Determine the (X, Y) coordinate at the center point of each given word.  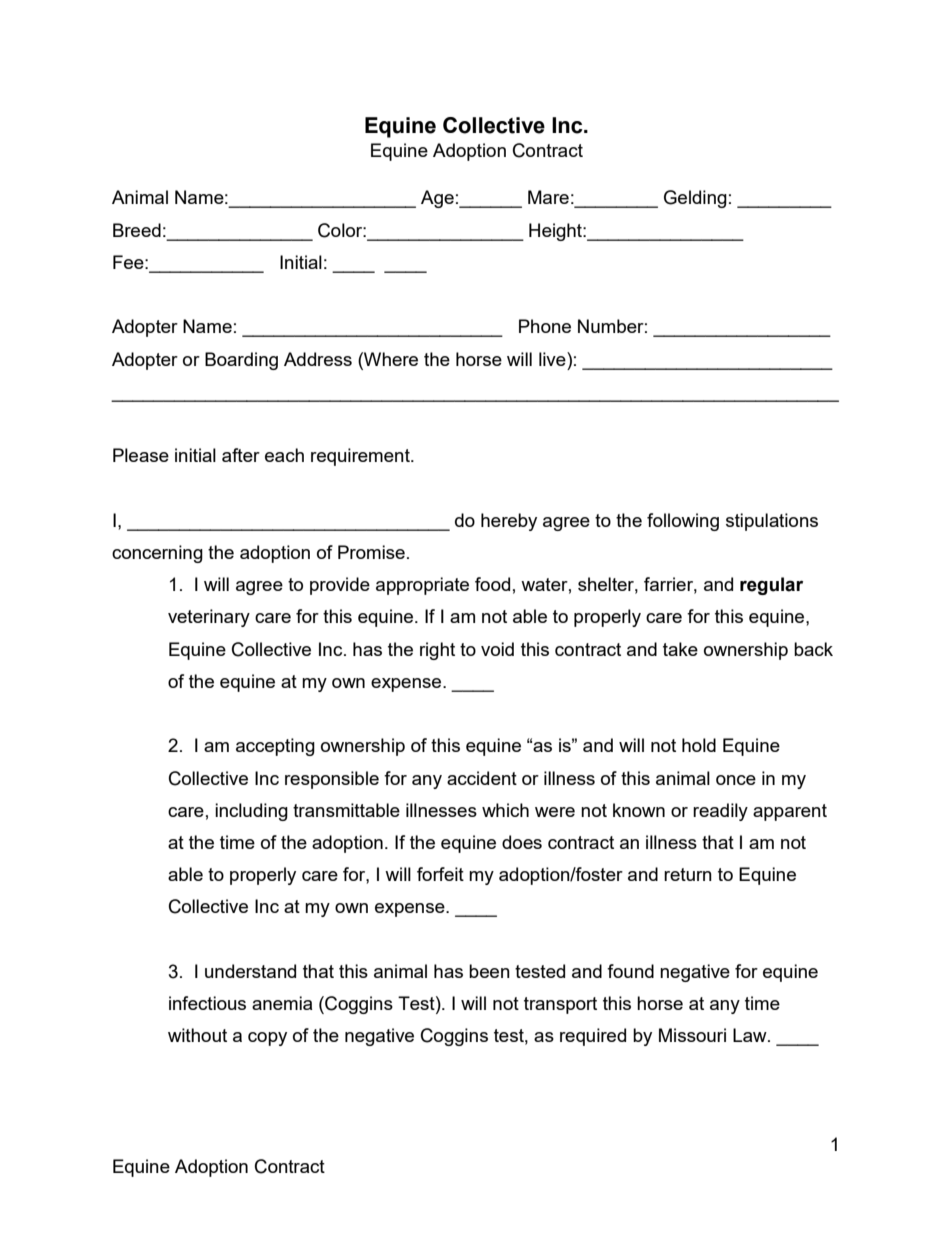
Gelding (695, 199)
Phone (545, 326)
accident (482, 778)
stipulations (772, 522)
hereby (509, 522)
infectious (207, 1003)
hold (699, 745)
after (241, 455)
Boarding (241, 361)
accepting (275, 747)
